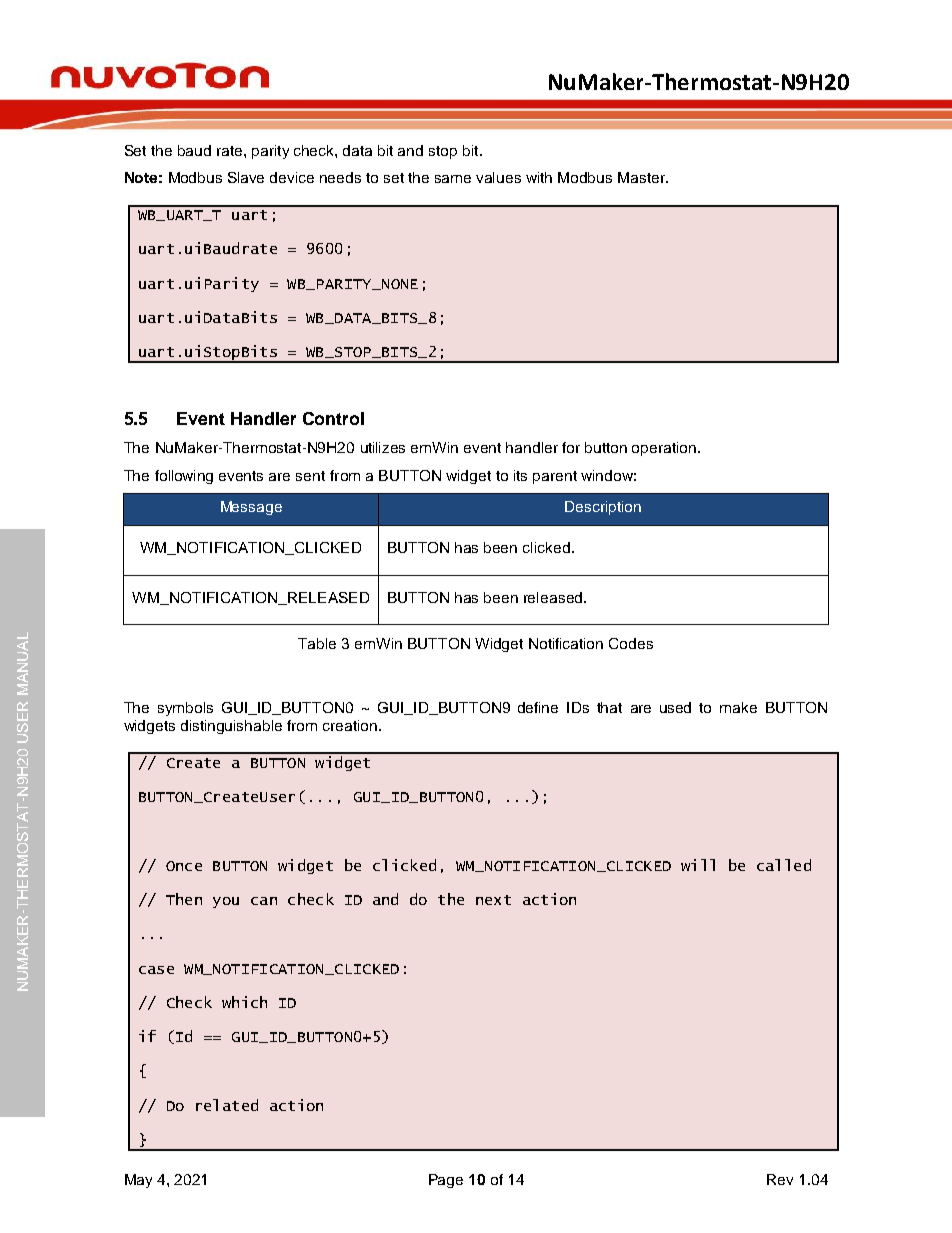 The width and height of the page is (952, 1233). I want to click on parent, so click(555, 477).
